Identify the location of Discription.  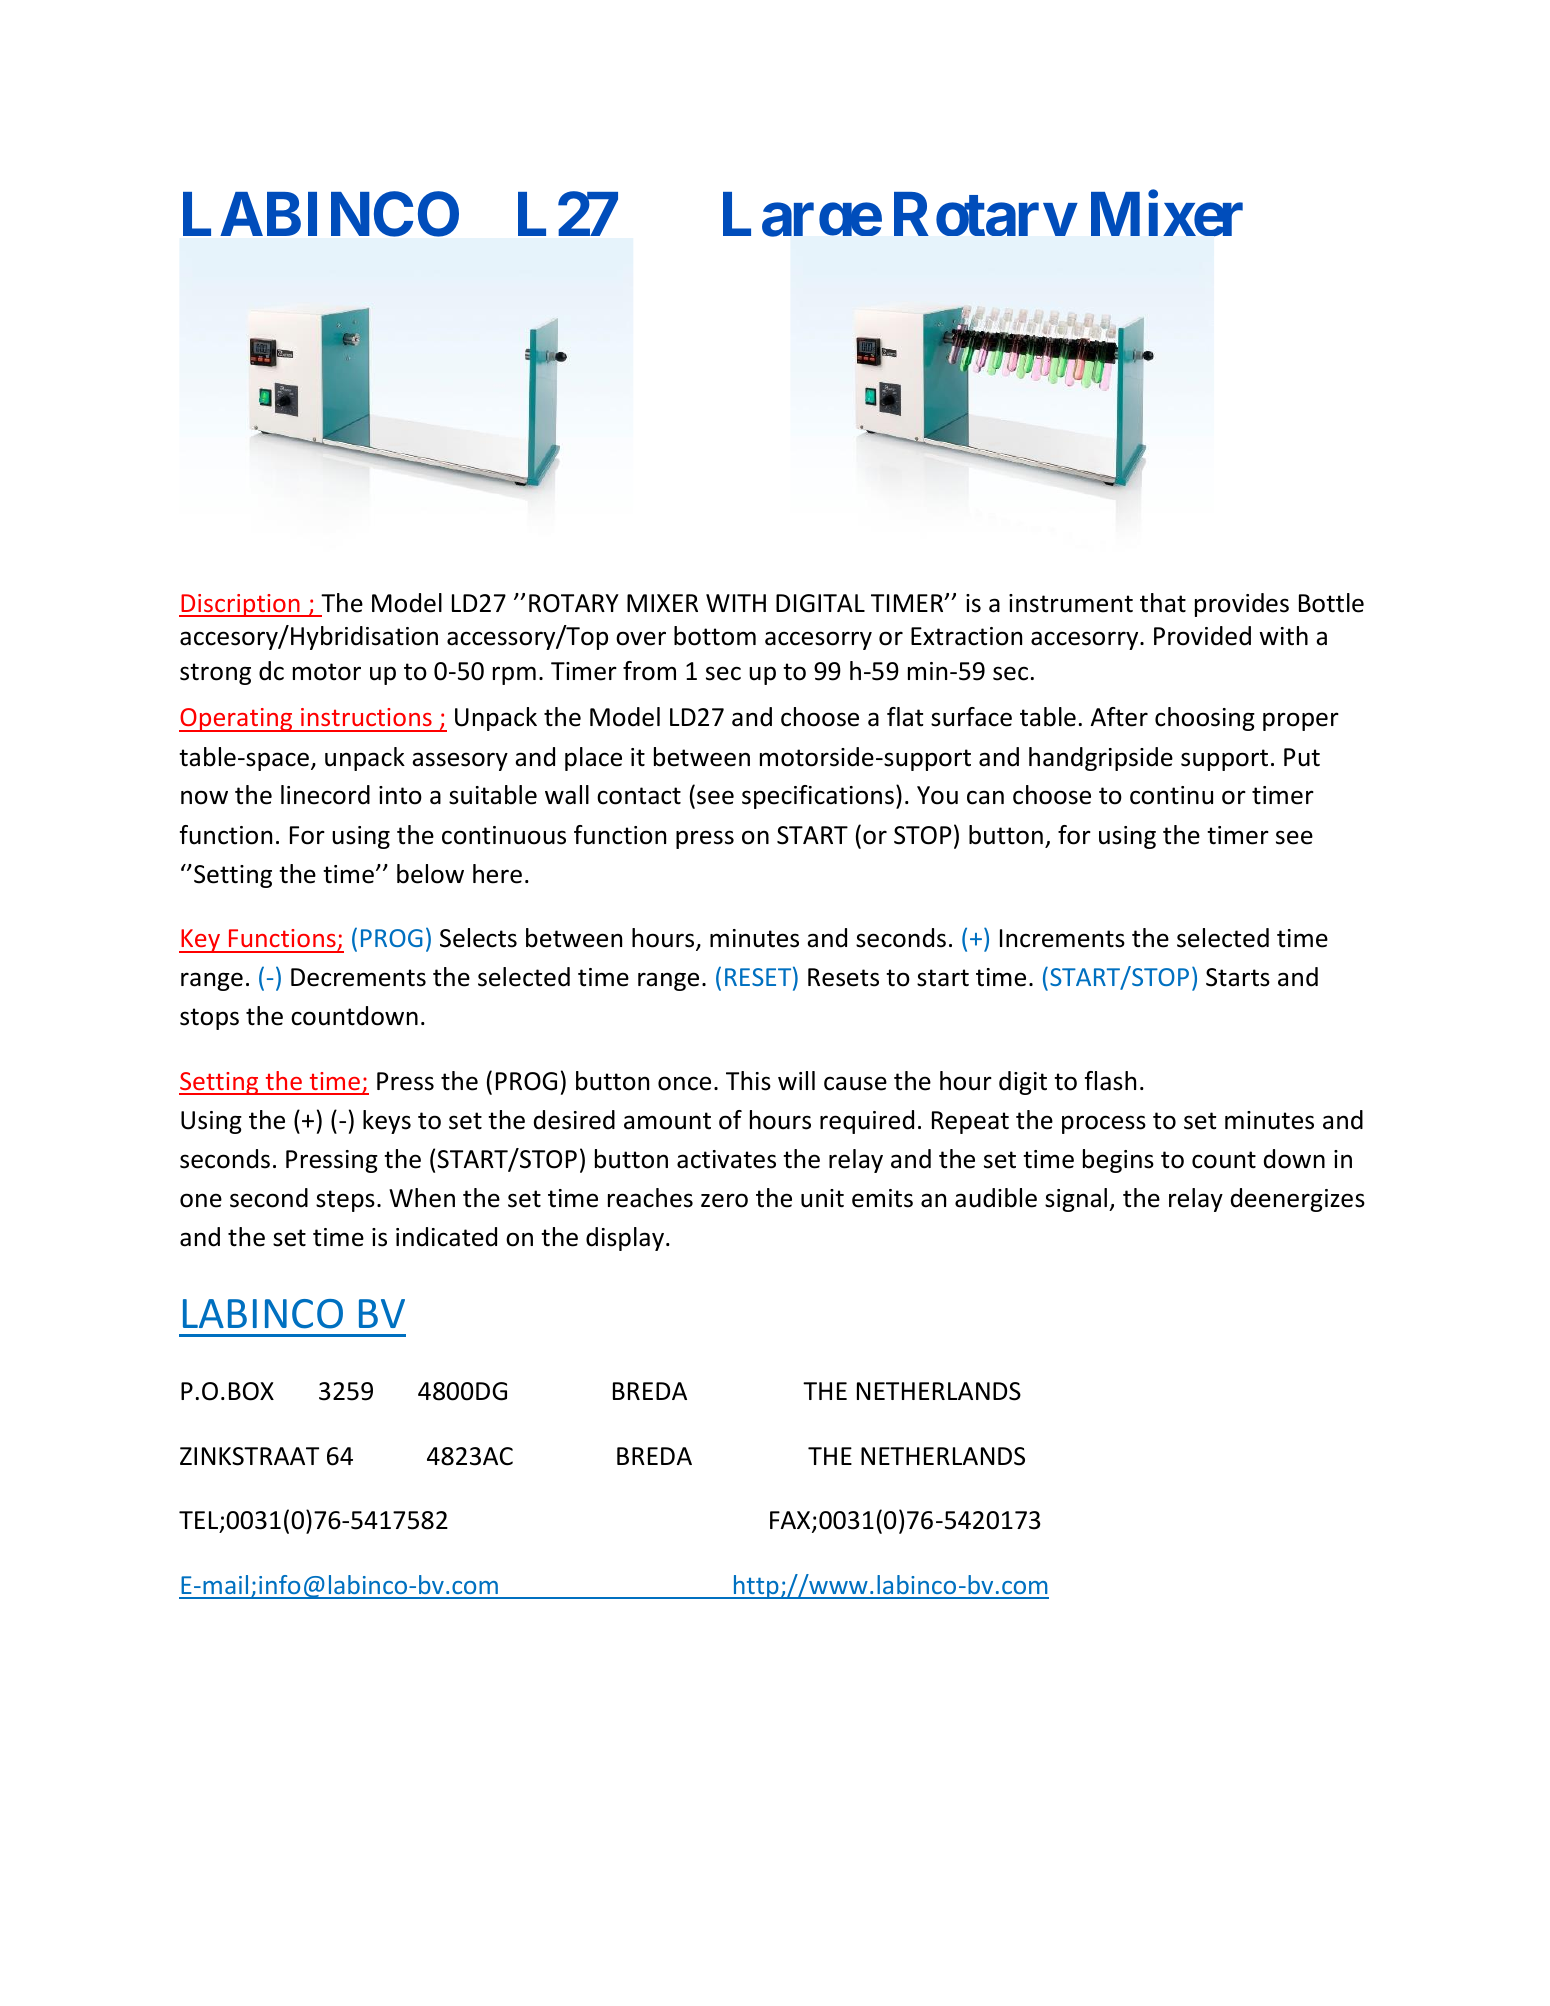
(240, 605).
